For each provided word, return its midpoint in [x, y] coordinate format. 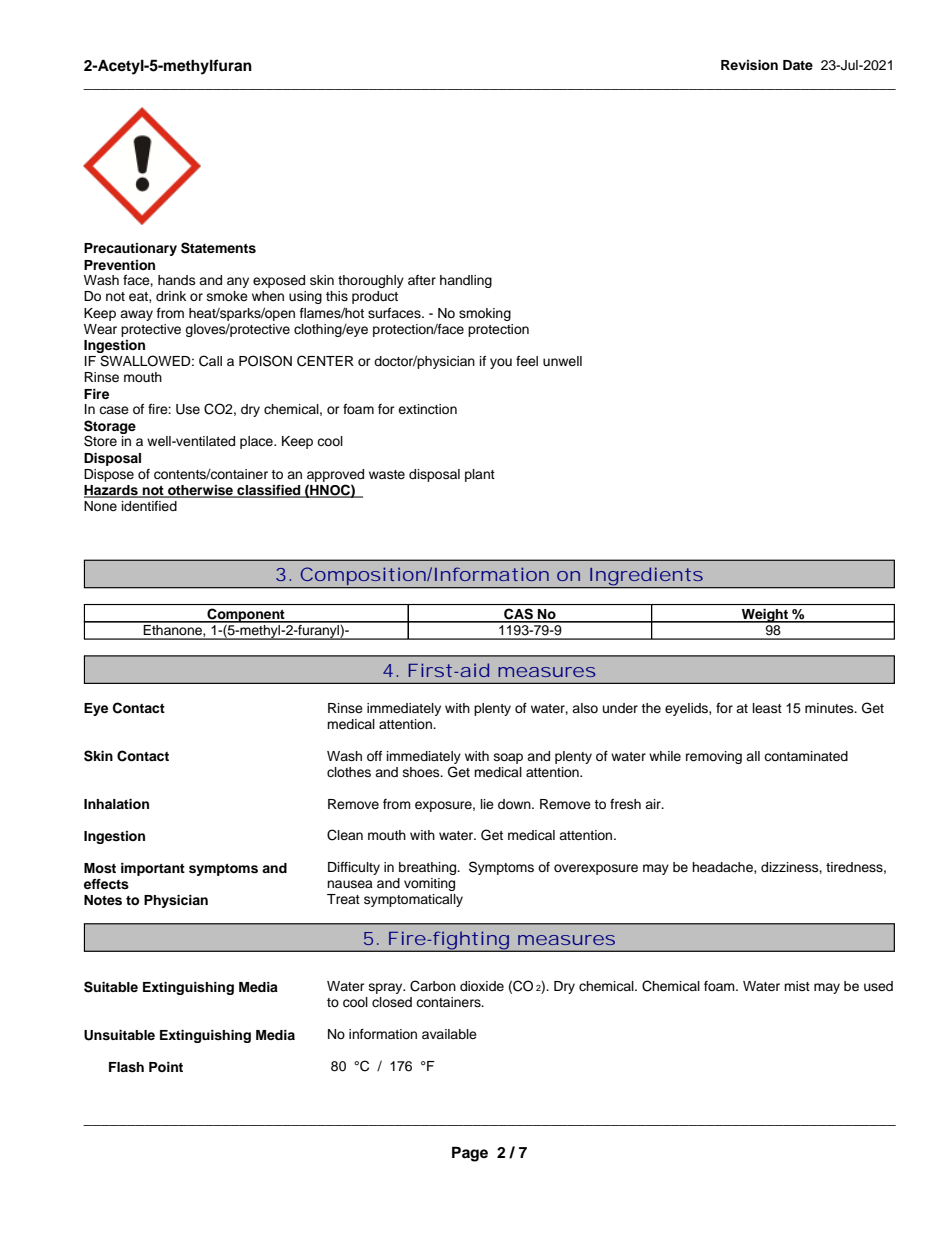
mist [797, 986]
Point [166, 1067]
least [767, 708]
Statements [218, 248]
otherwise [201, 491]
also [585, 708]
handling [466, 281]
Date [798, 65]
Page [470, 1154]
